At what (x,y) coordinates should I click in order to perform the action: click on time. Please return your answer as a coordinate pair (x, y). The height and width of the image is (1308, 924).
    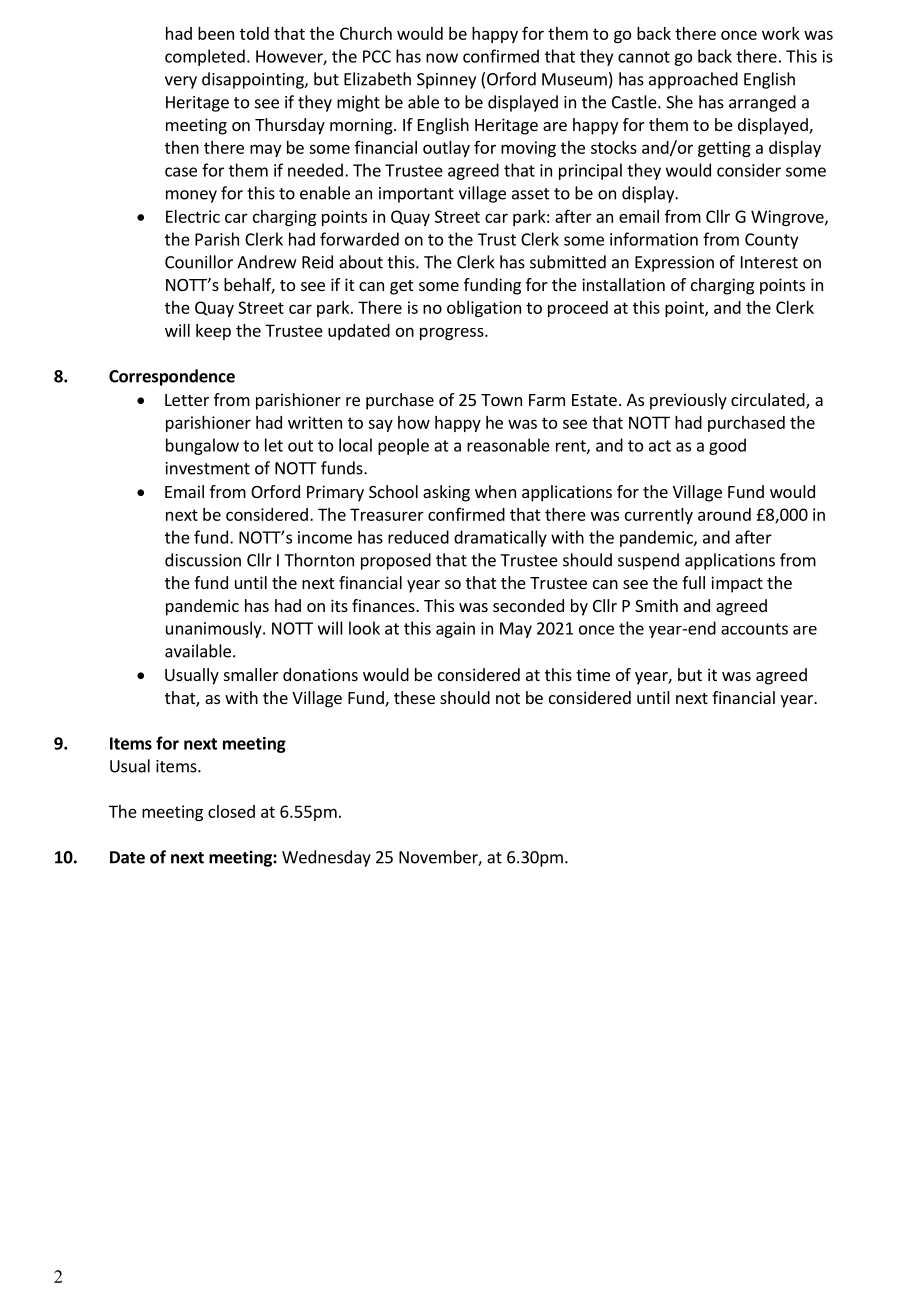
    Looking at the image, I should click on (593, 674).
